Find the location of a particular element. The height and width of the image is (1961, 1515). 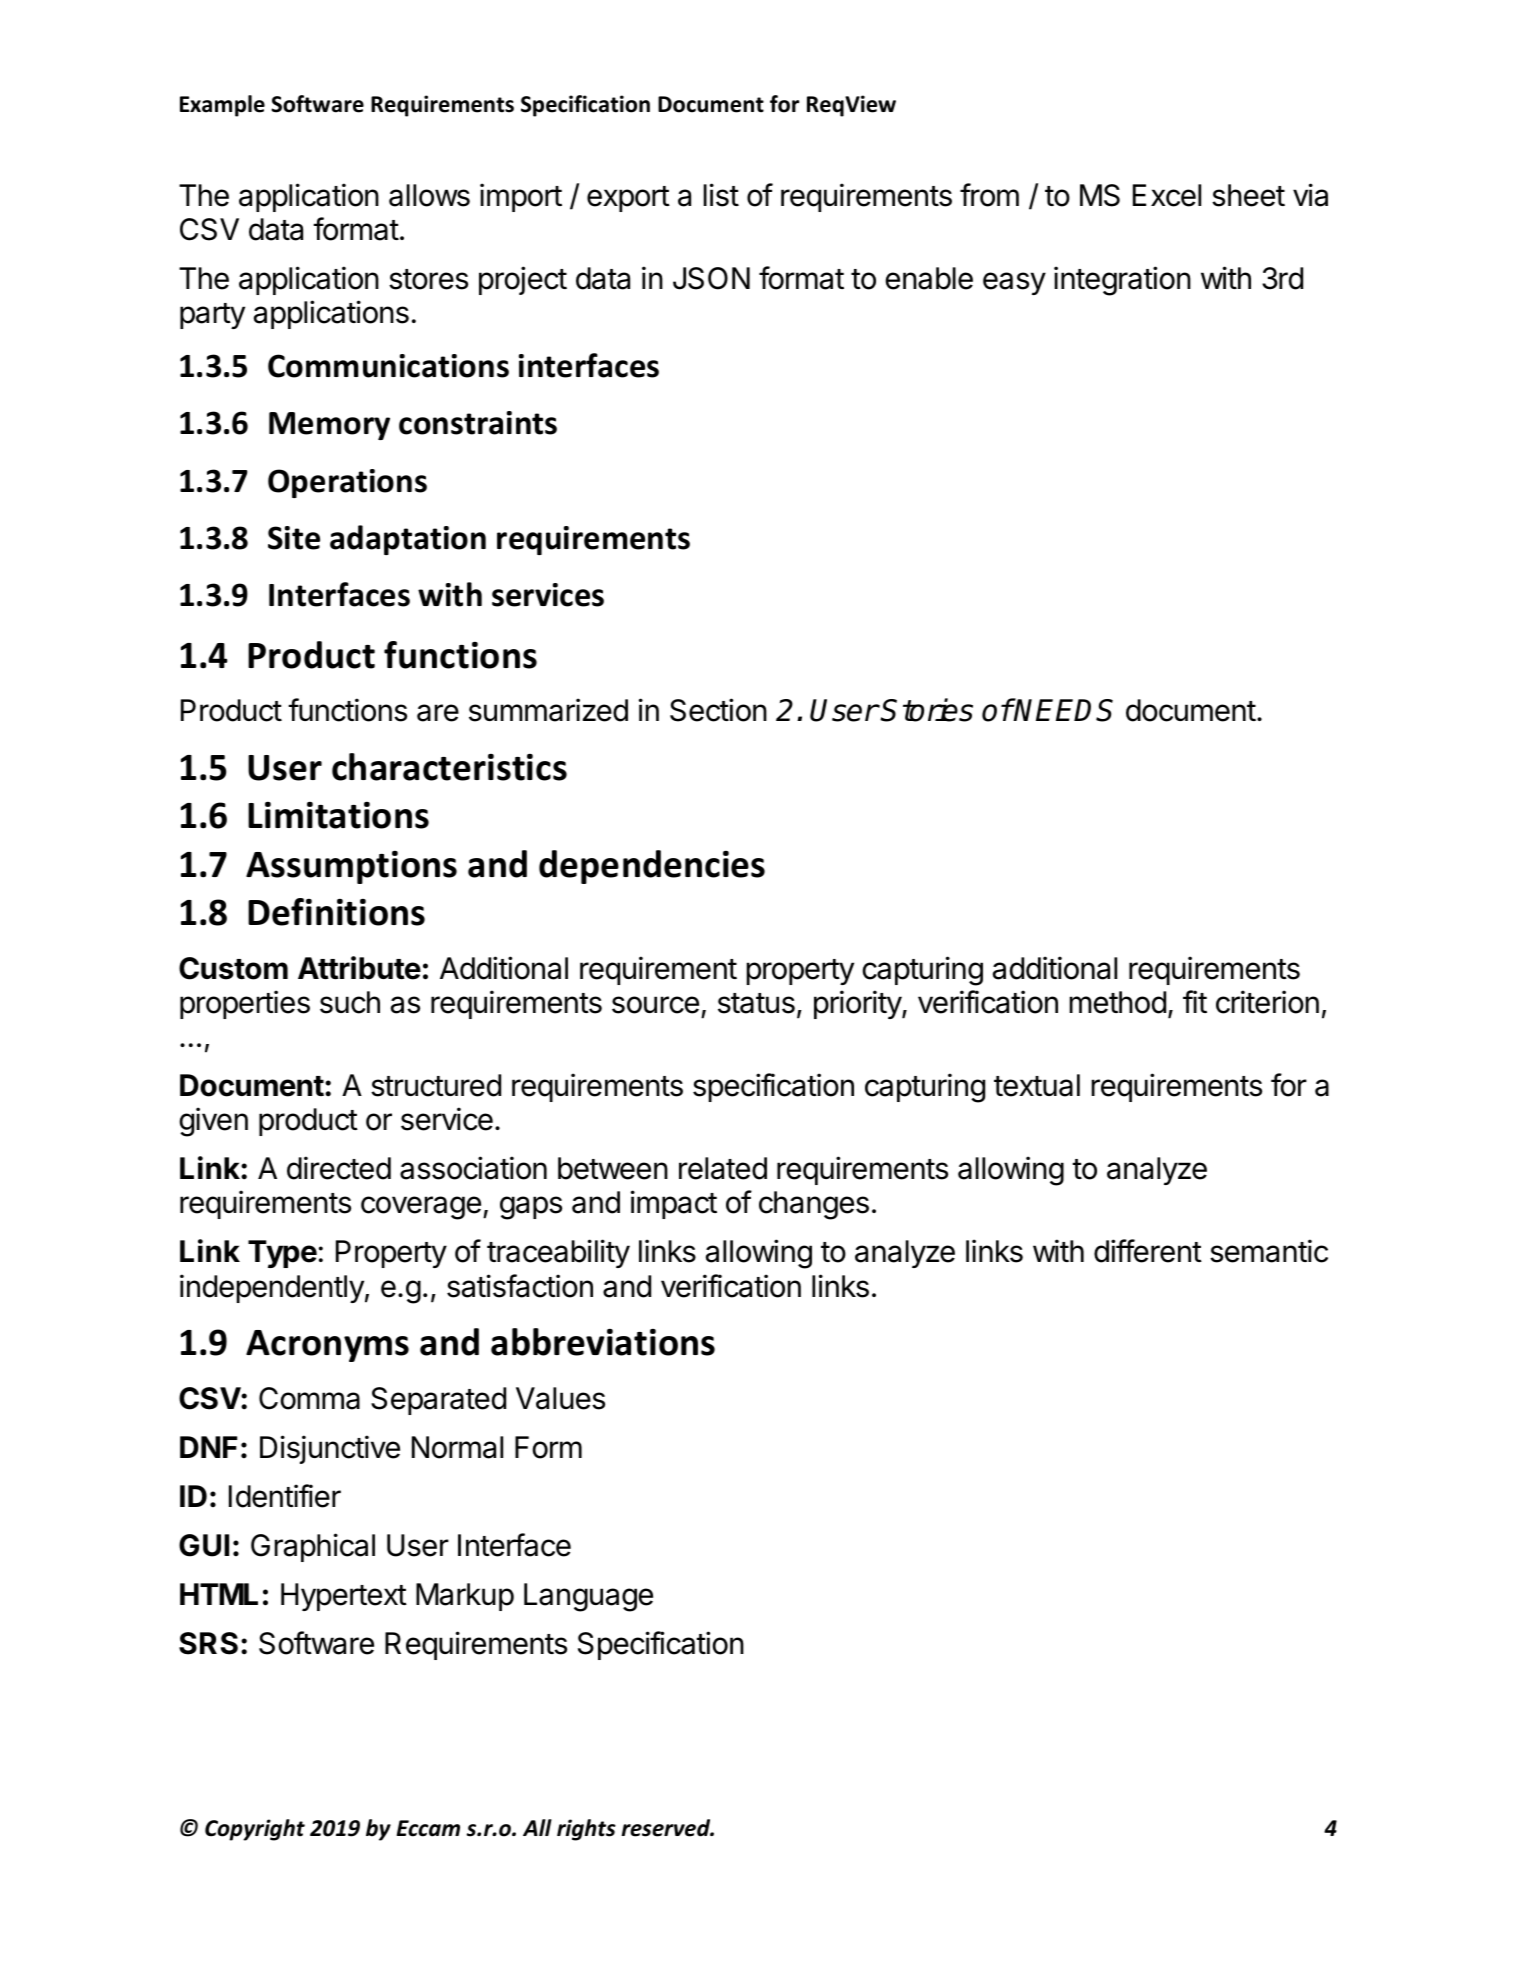

Type is located at coordinates (282, 1254).
